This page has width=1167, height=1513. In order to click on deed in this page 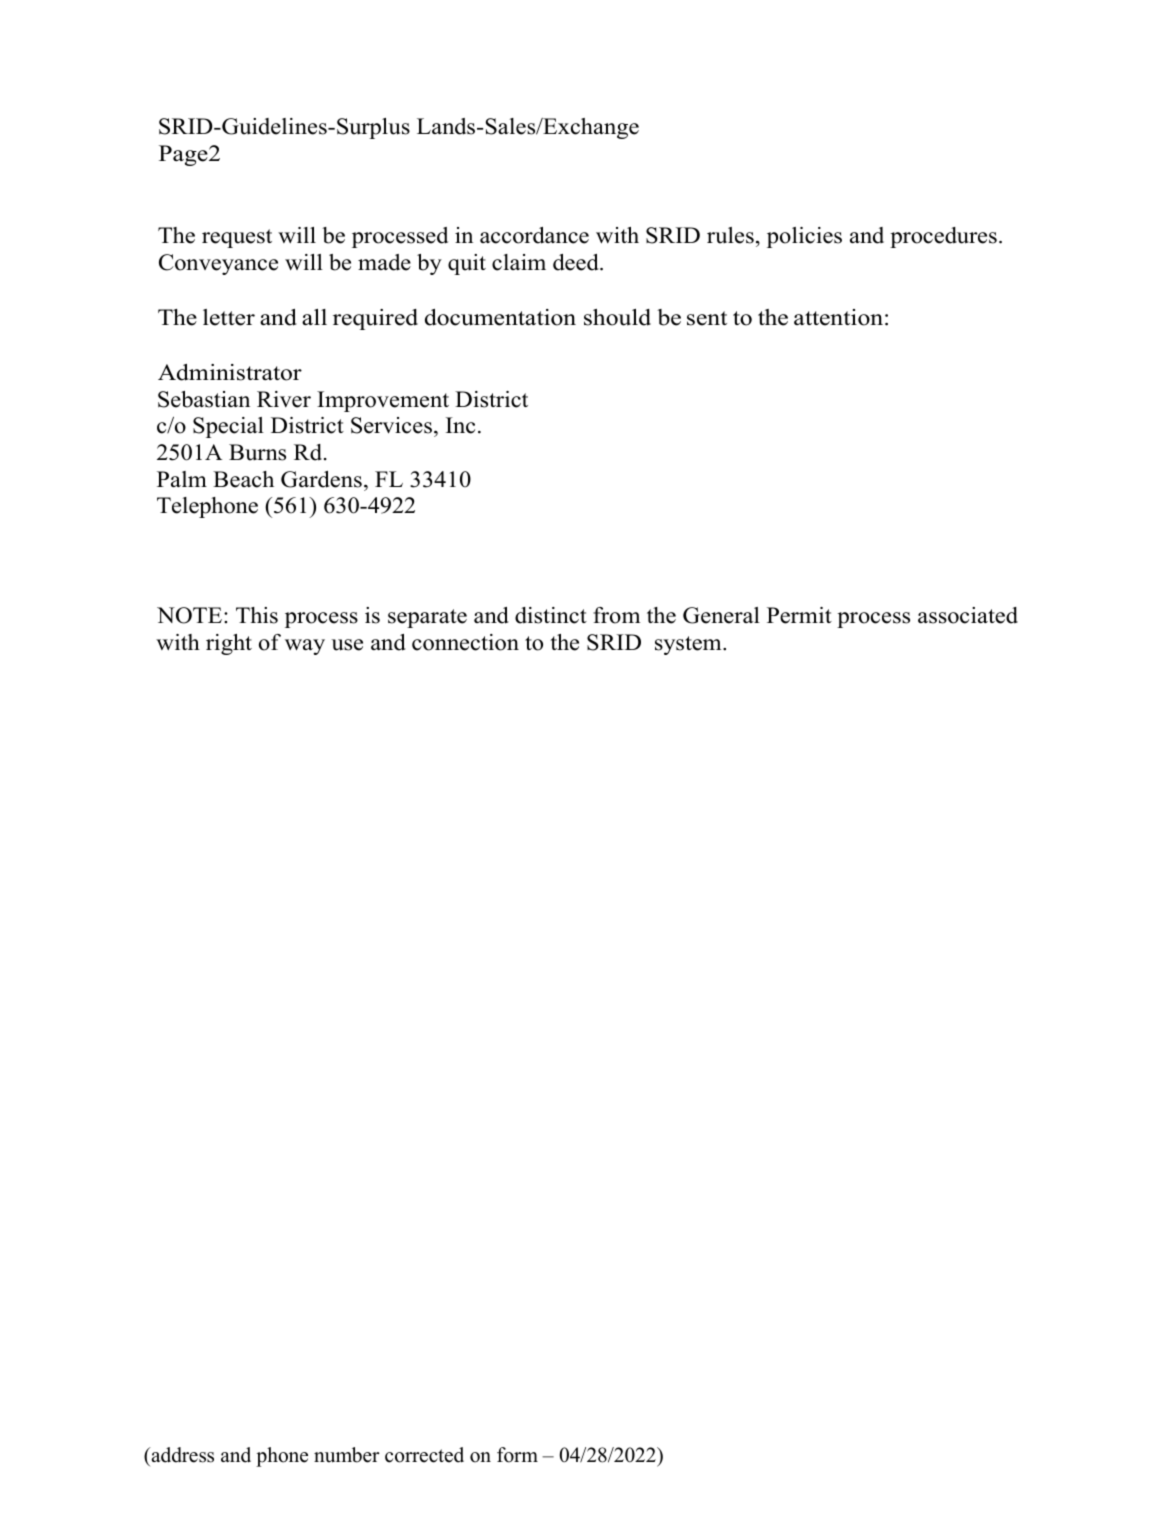, I will do `click(577, 262)`.
